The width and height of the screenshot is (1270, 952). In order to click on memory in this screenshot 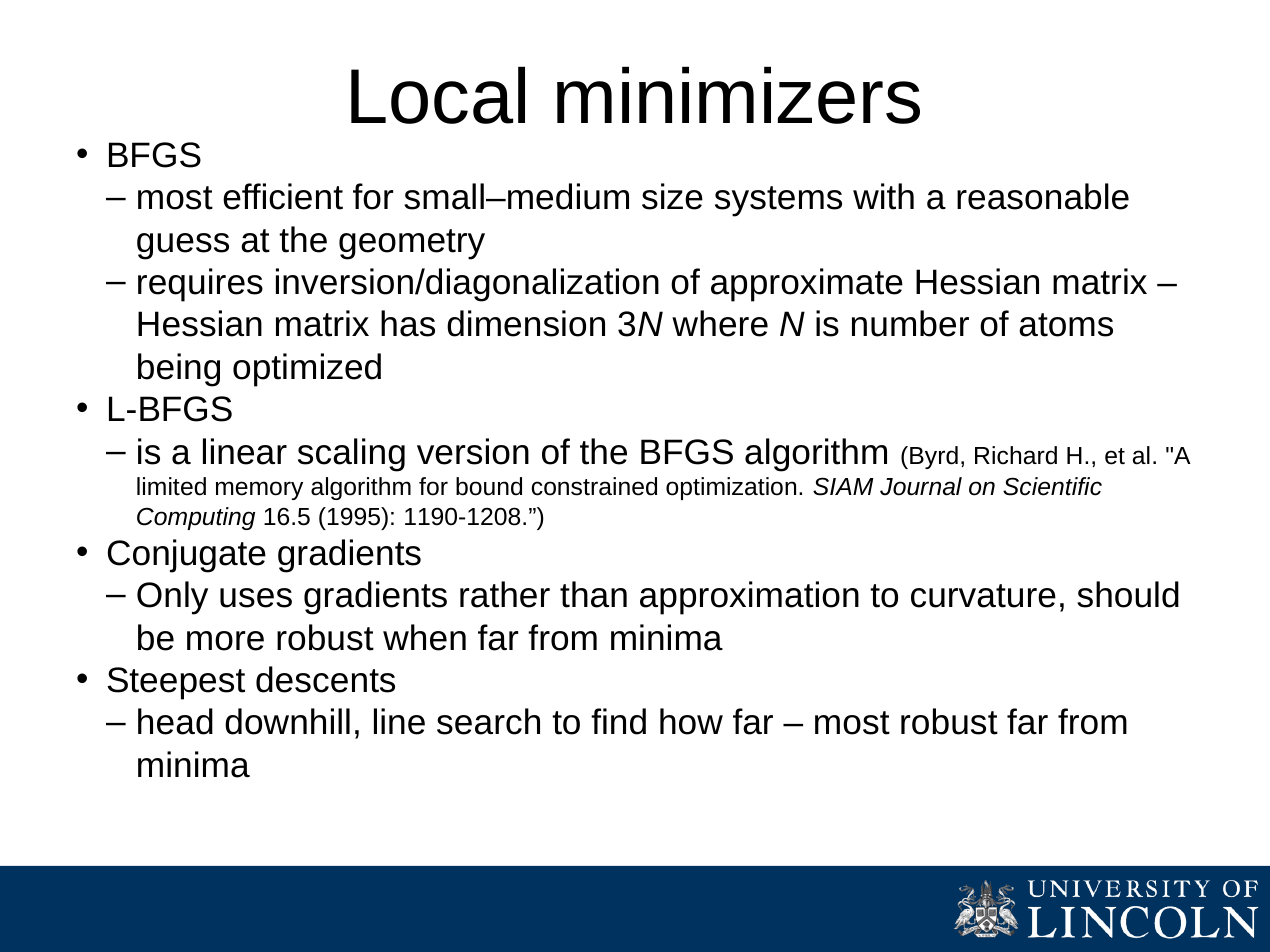, I will do `click(259, 490)`.
